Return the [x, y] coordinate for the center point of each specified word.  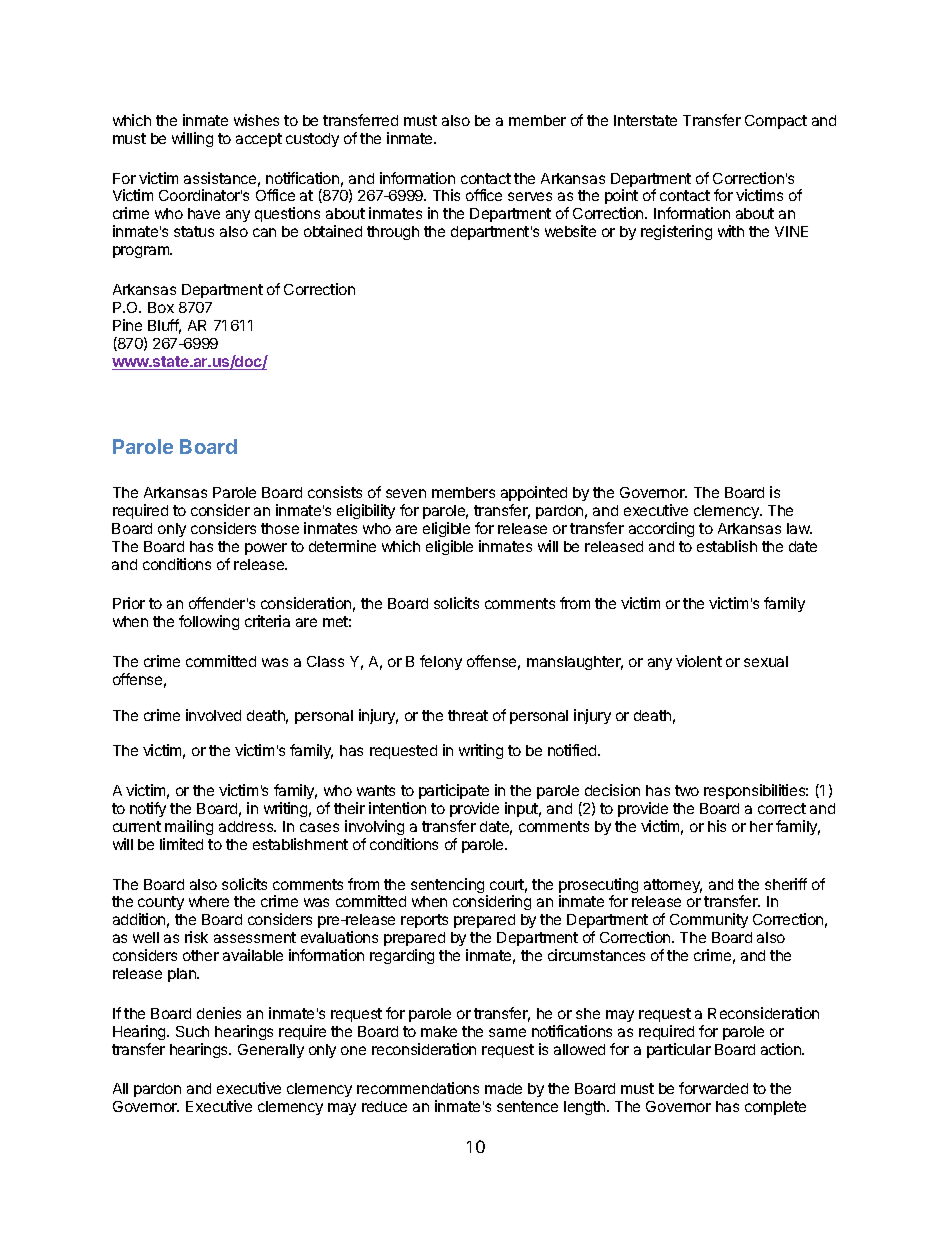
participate [454, 791]
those [280, 528]
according [661, 529]
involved [213, 715]
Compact [776, 122]
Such [192, 1031]
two [687, 790]
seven [406, 493]
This [446, 195]
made [503, 1088]
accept [259, 140]
